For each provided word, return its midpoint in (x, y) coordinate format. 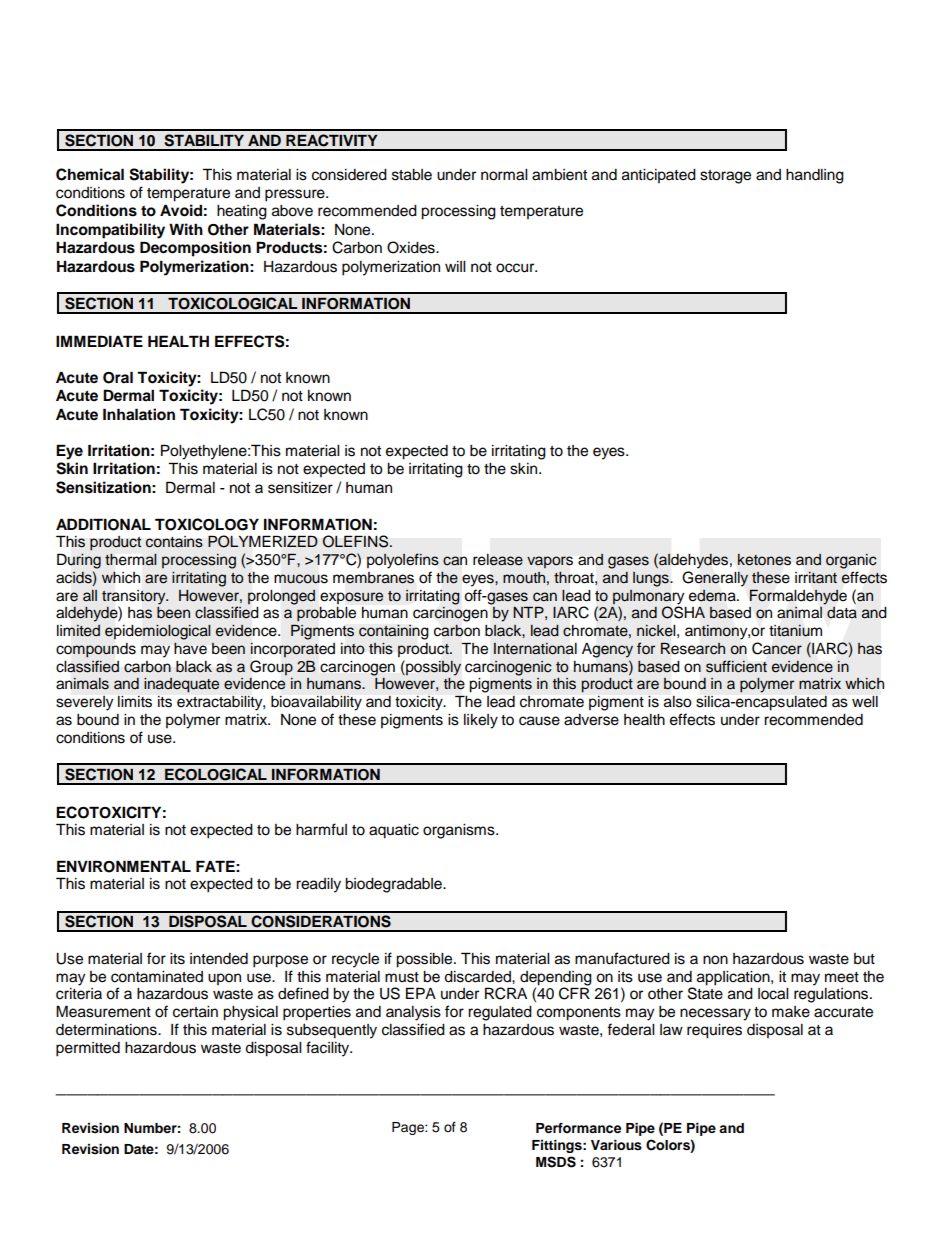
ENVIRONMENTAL (124, 866)
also (678, 702)
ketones (764, 560)
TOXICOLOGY (207, 524)
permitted (88, 1049)
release (498, 560)
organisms (460, 831)
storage (725, 177)
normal (504, 175)
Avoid (181, 210)
